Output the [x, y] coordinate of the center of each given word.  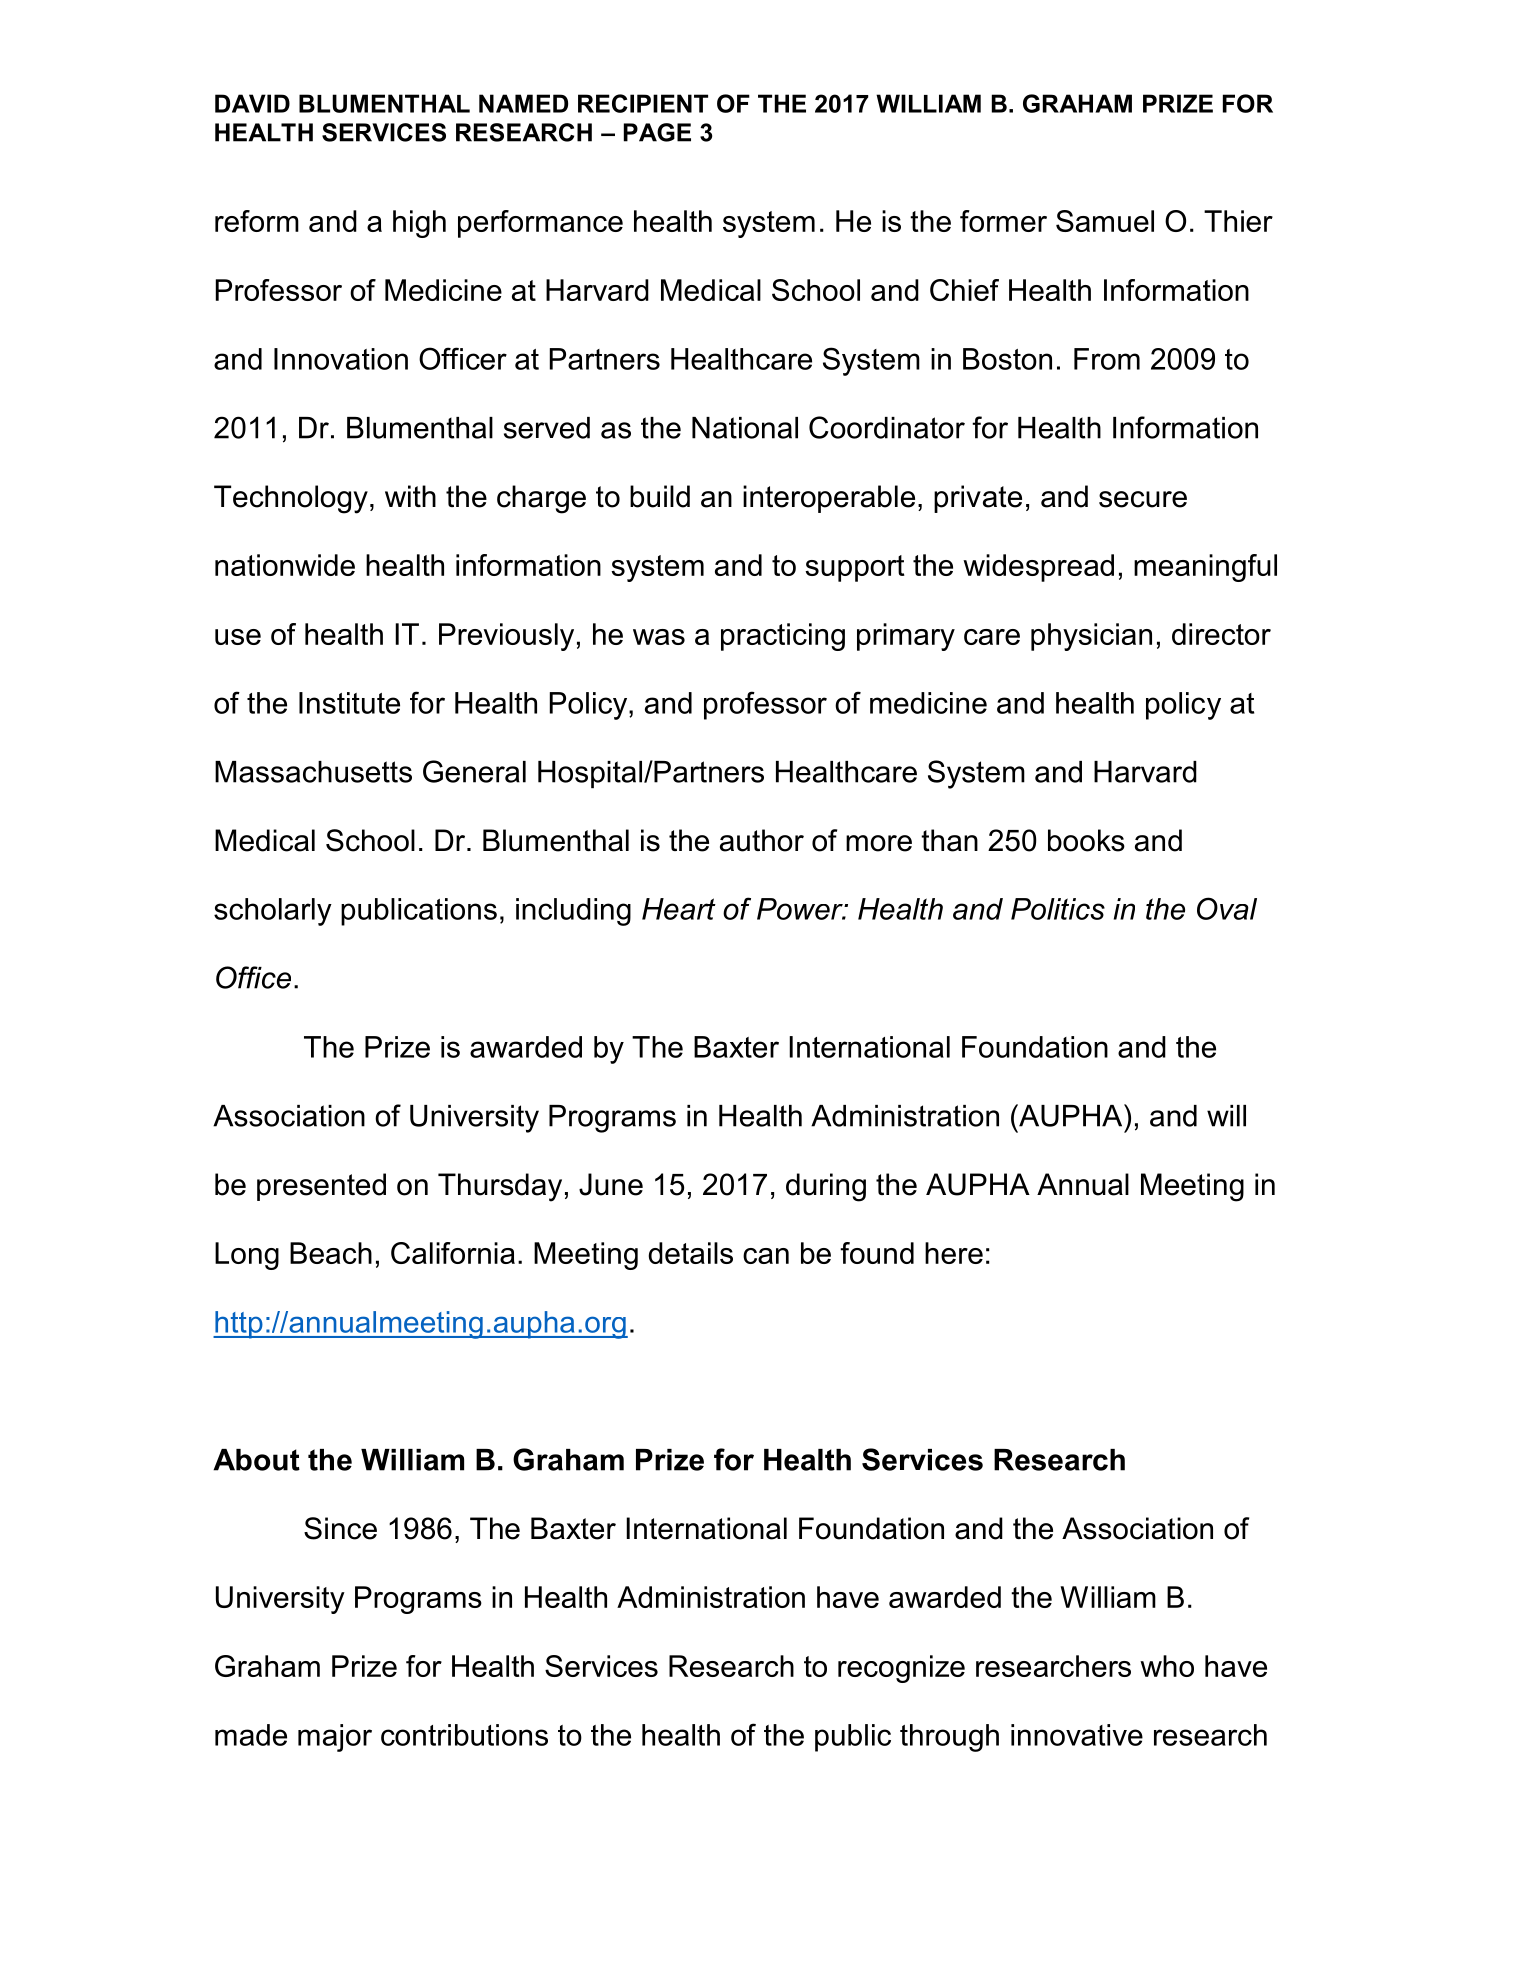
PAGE [657, 132]
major [335, 1738]
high [419, 224]
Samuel [1105, 221]
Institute [349, 703]
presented [321, 1187]
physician [1091, 637]
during [826, 1187]
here [954, 1253]
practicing [783, 637]
